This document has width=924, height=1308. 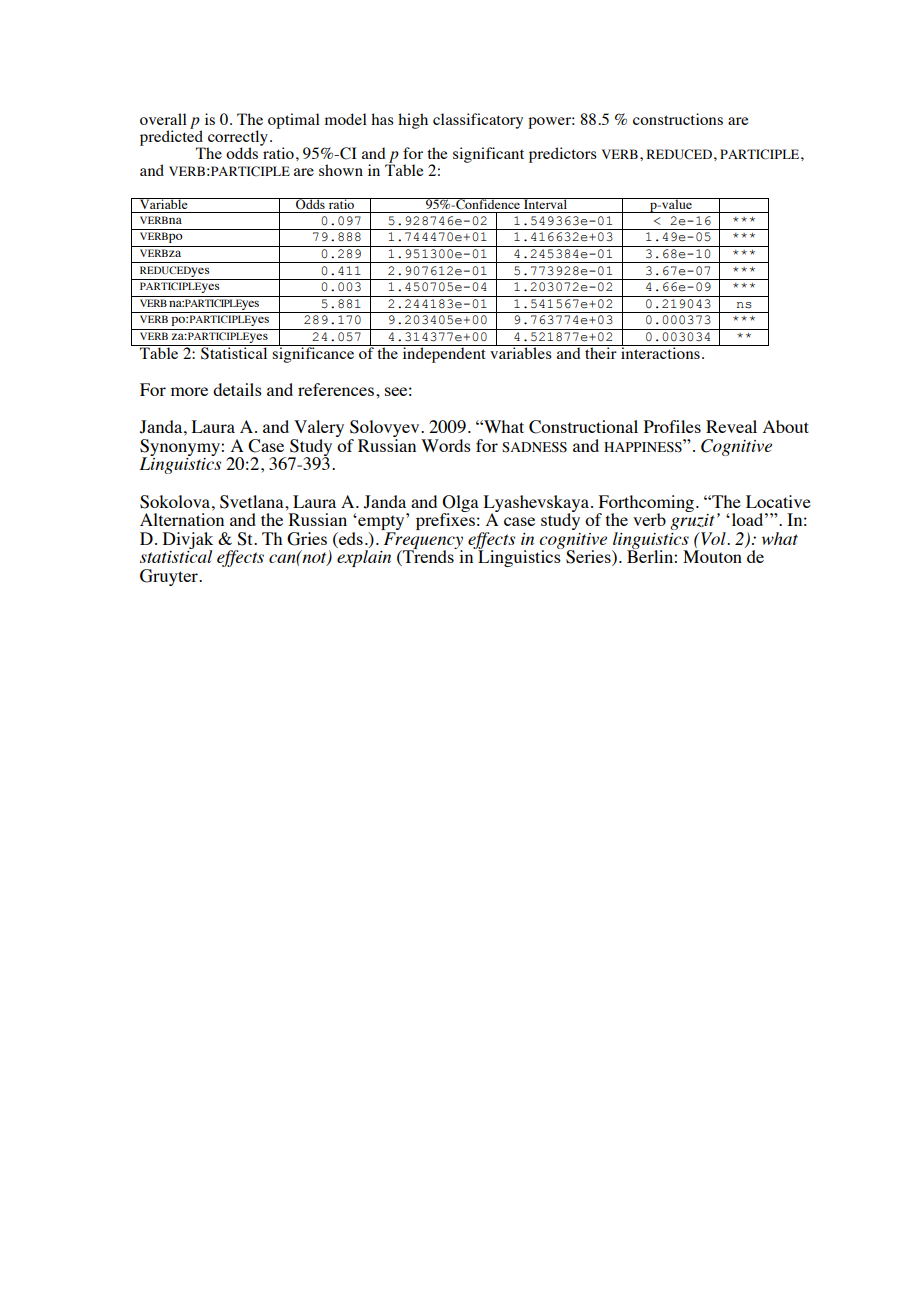 I want to click on correctly, so click(x=237, y=139).
